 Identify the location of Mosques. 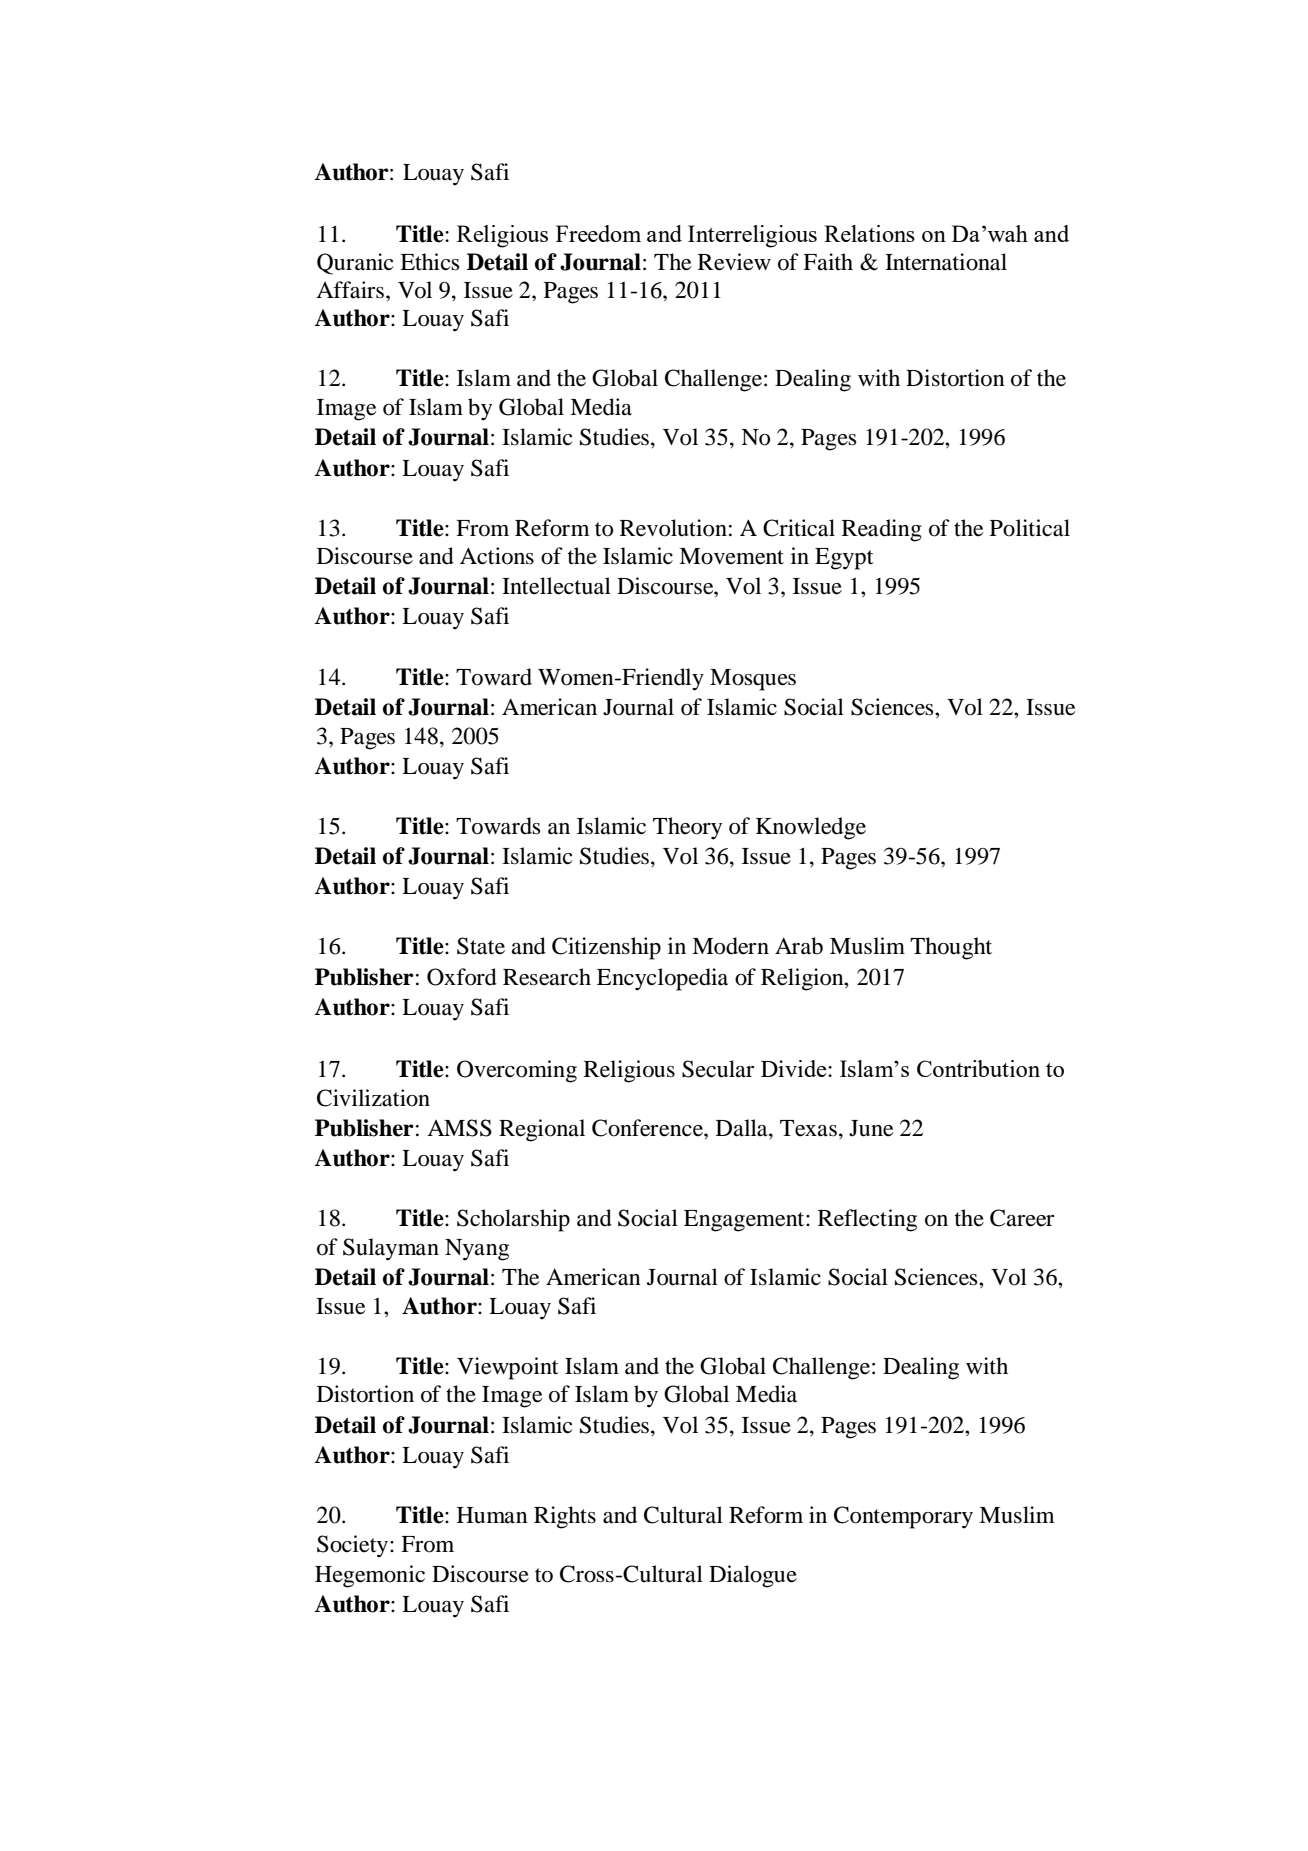
(753, 680).
